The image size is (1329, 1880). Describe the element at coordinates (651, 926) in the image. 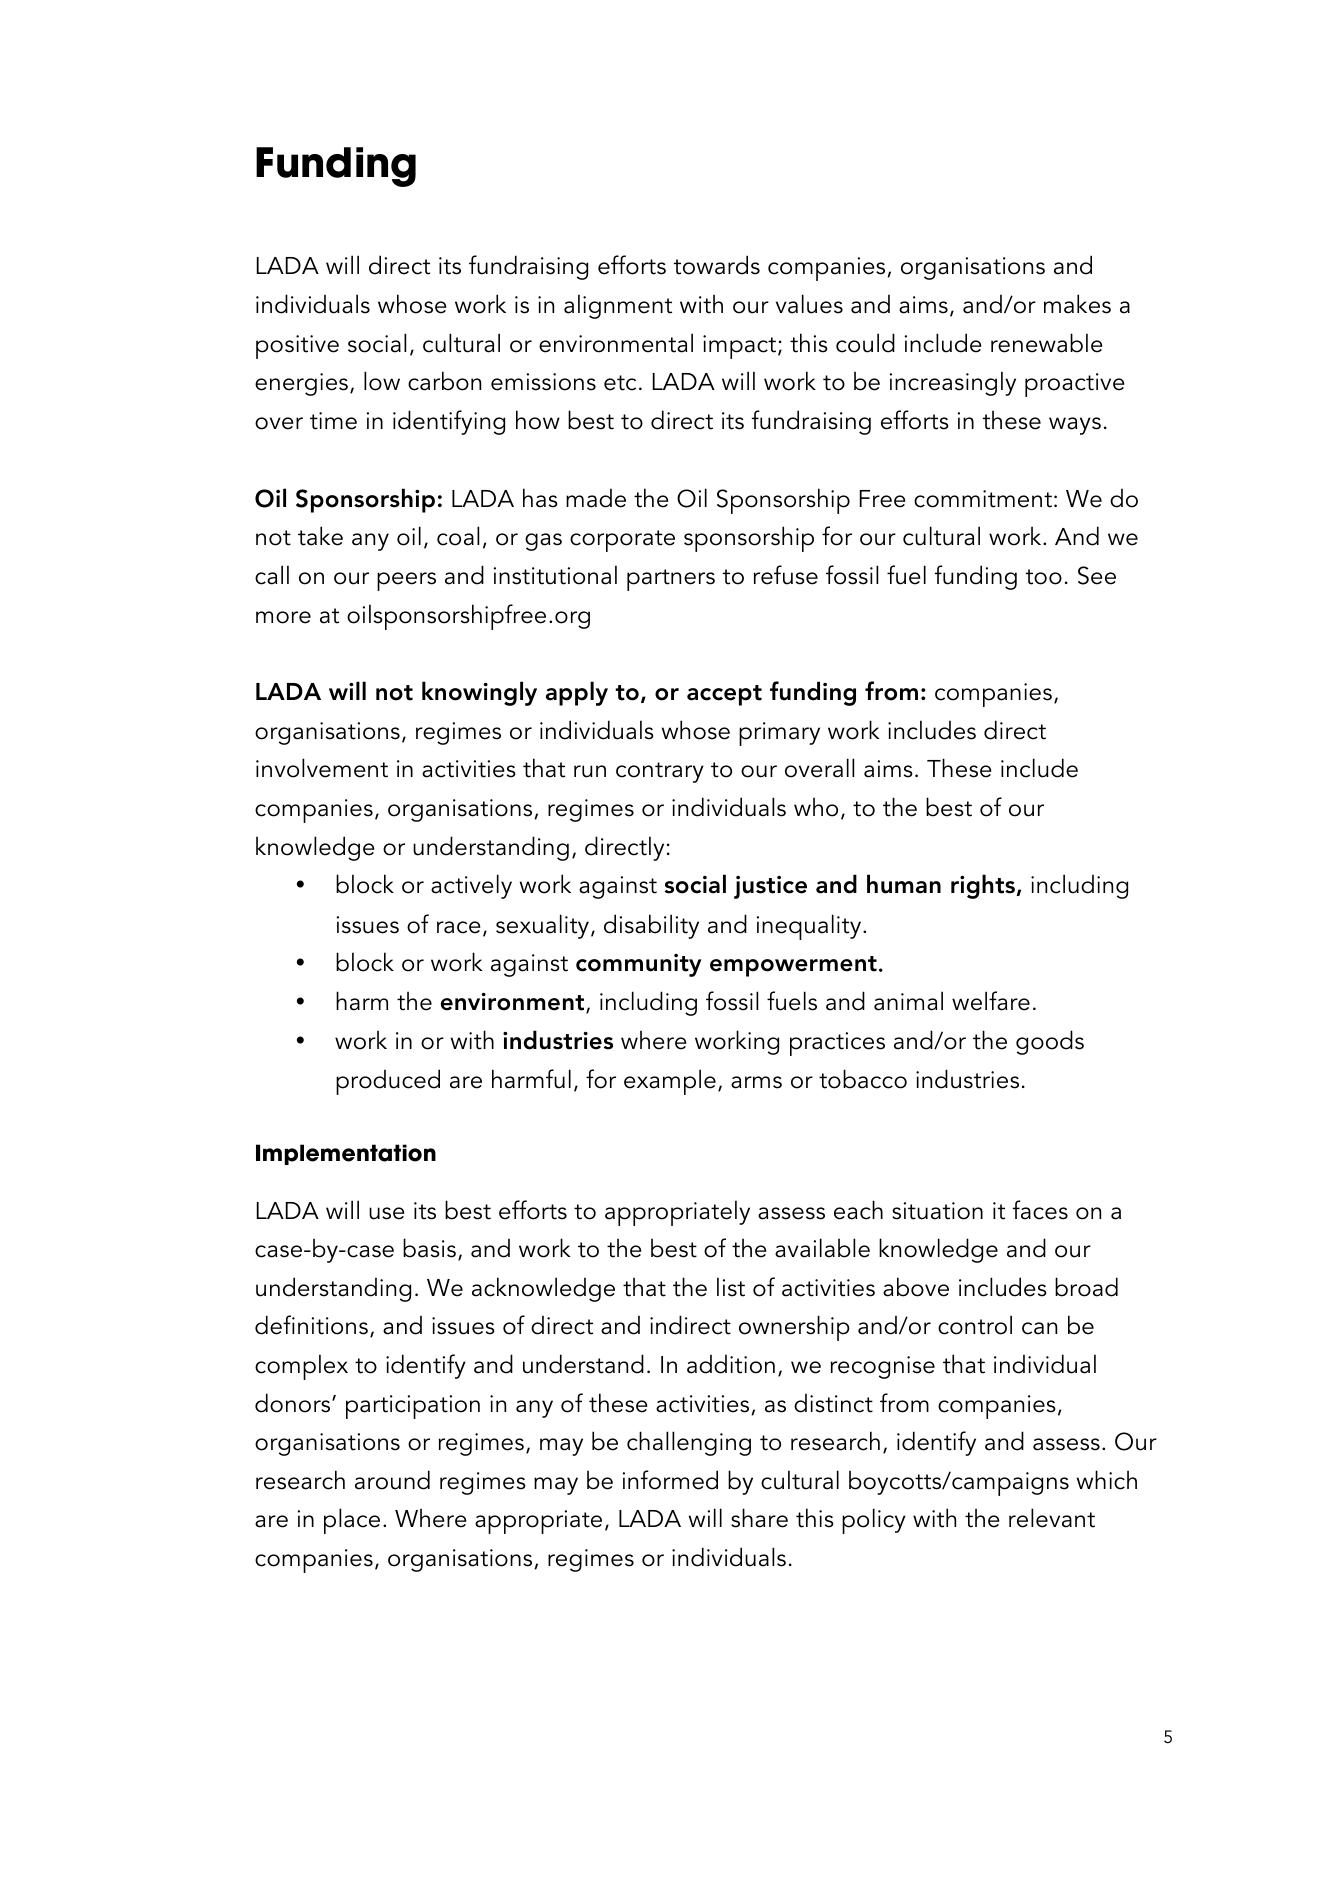

I see `disability` at that location.
